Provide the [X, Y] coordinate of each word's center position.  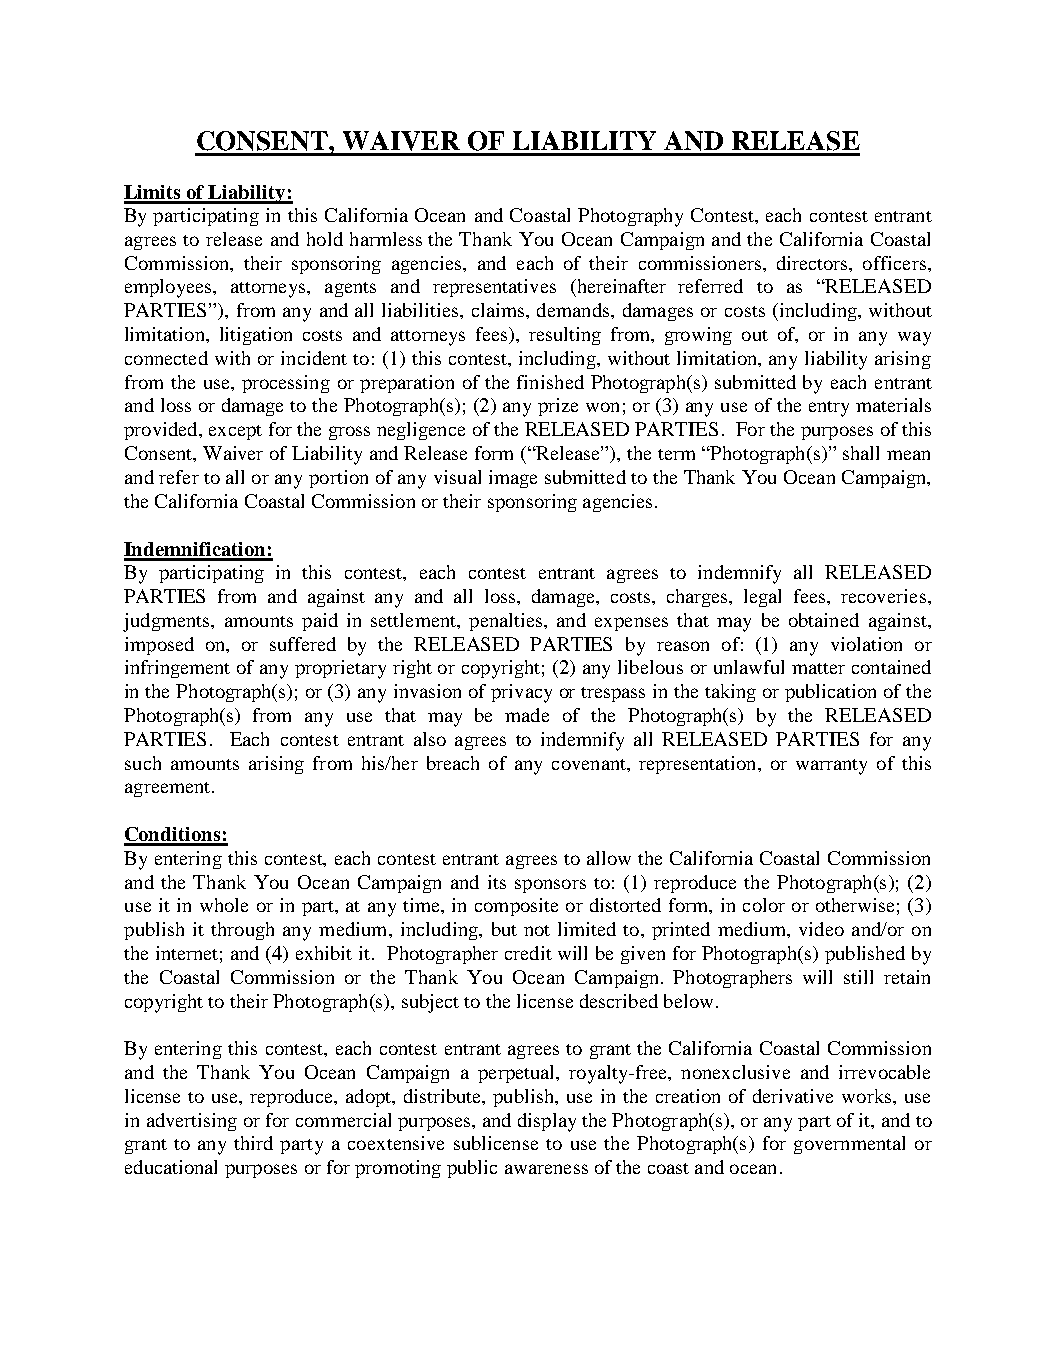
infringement [177, 669]
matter [818, 668]
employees [169, 288]
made [527, 715]
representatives [494, 288]
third [253, 1143]
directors [813, 263]
